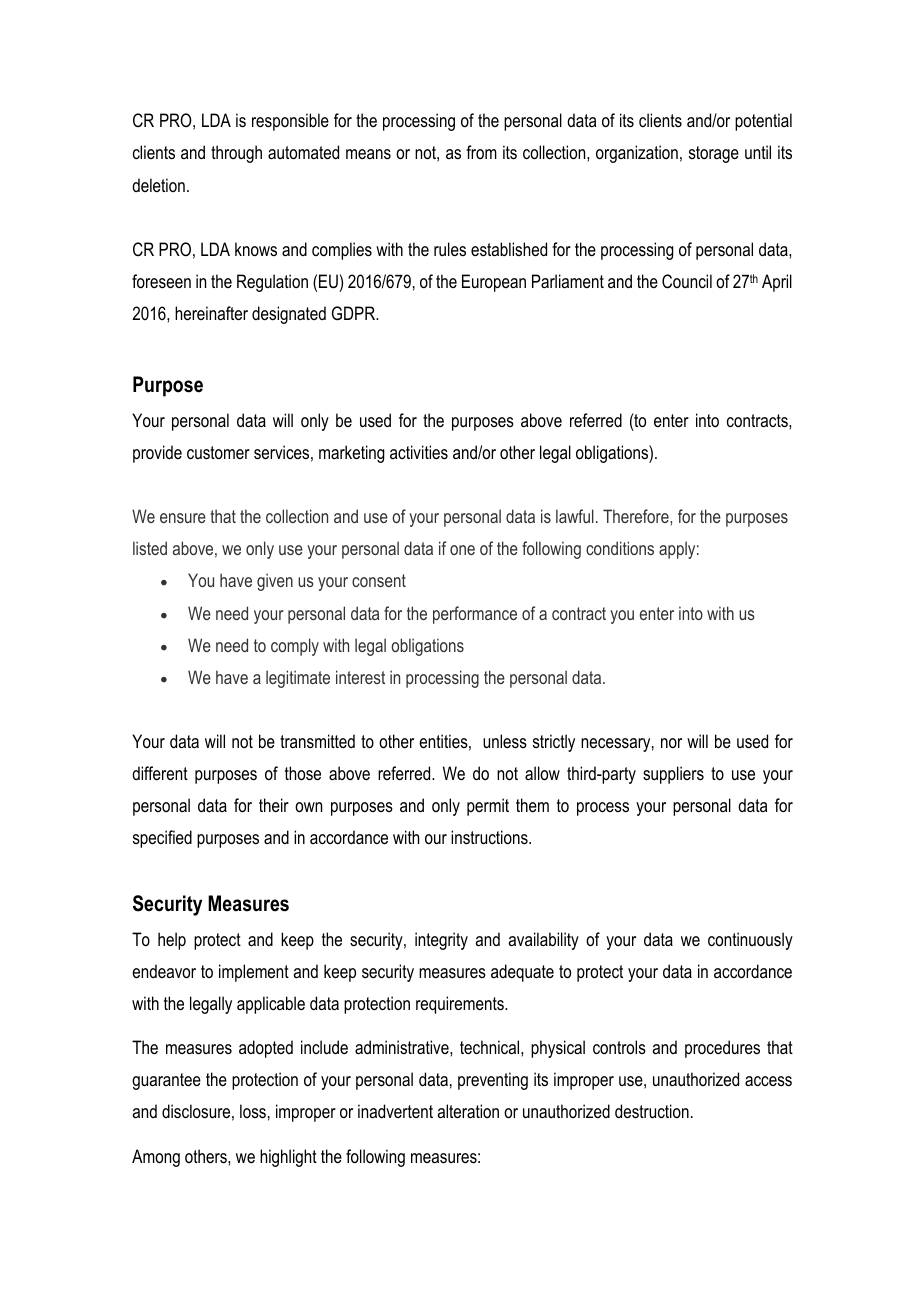  I want to click on instructions, so click(490, 837).
